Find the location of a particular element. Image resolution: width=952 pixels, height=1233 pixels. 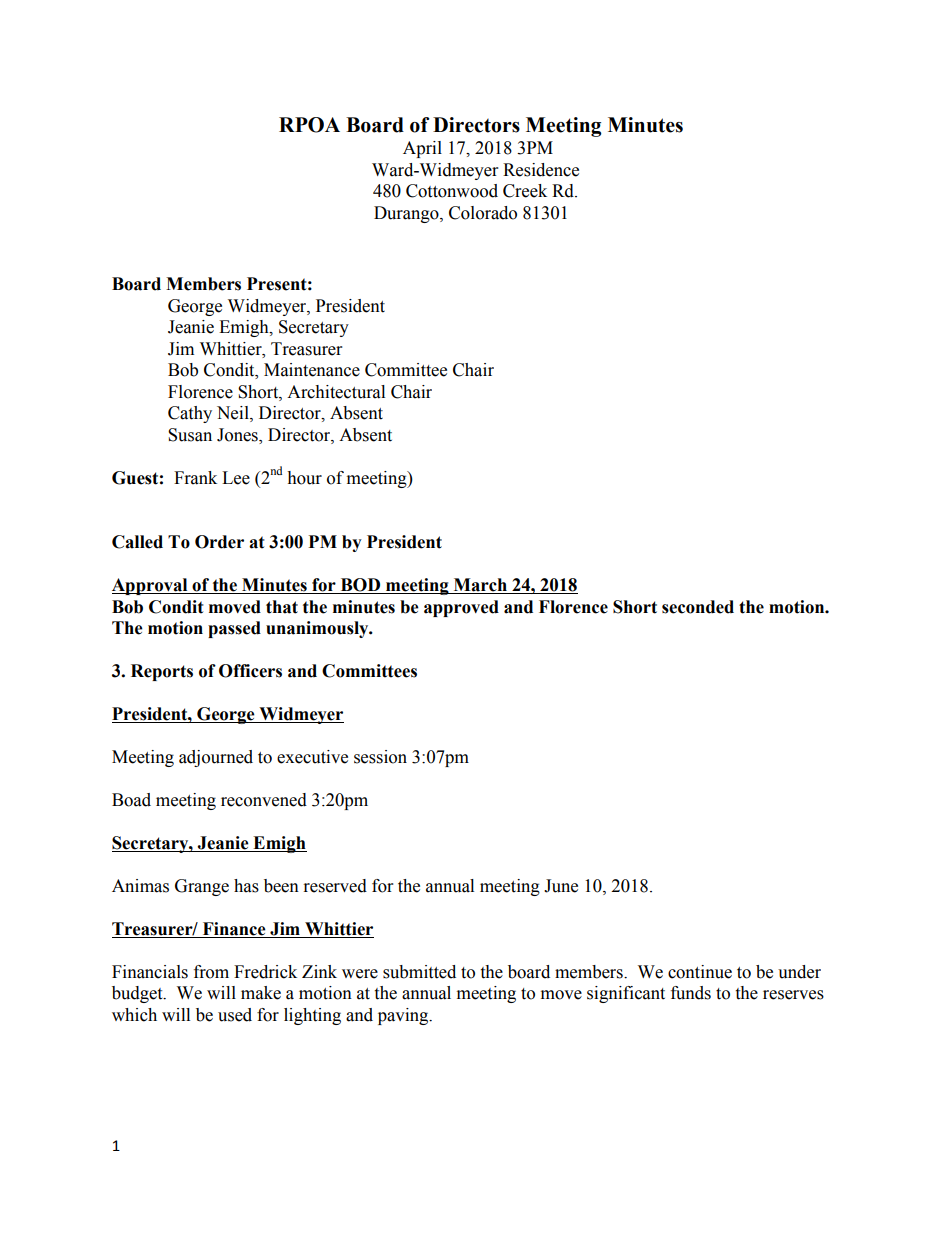

reconvened is located at coordinates (264, 800).
